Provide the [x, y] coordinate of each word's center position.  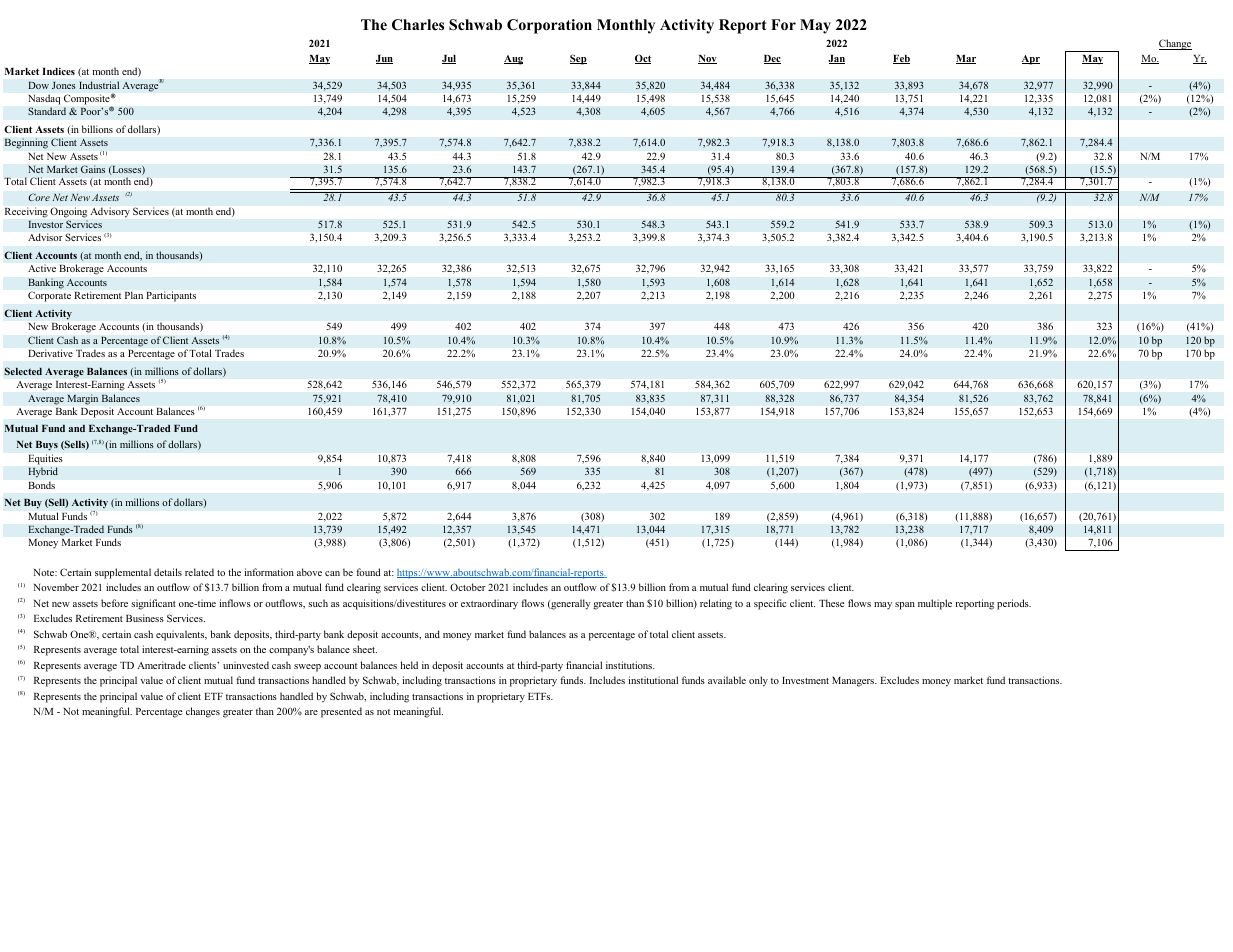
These [831, 603]
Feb [901, 59]
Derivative [51, 353]
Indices [58, 71]
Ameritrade [161, 665]
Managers [854, 682]
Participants [171, 296]
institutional [653, 680]
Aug [513, 60]
